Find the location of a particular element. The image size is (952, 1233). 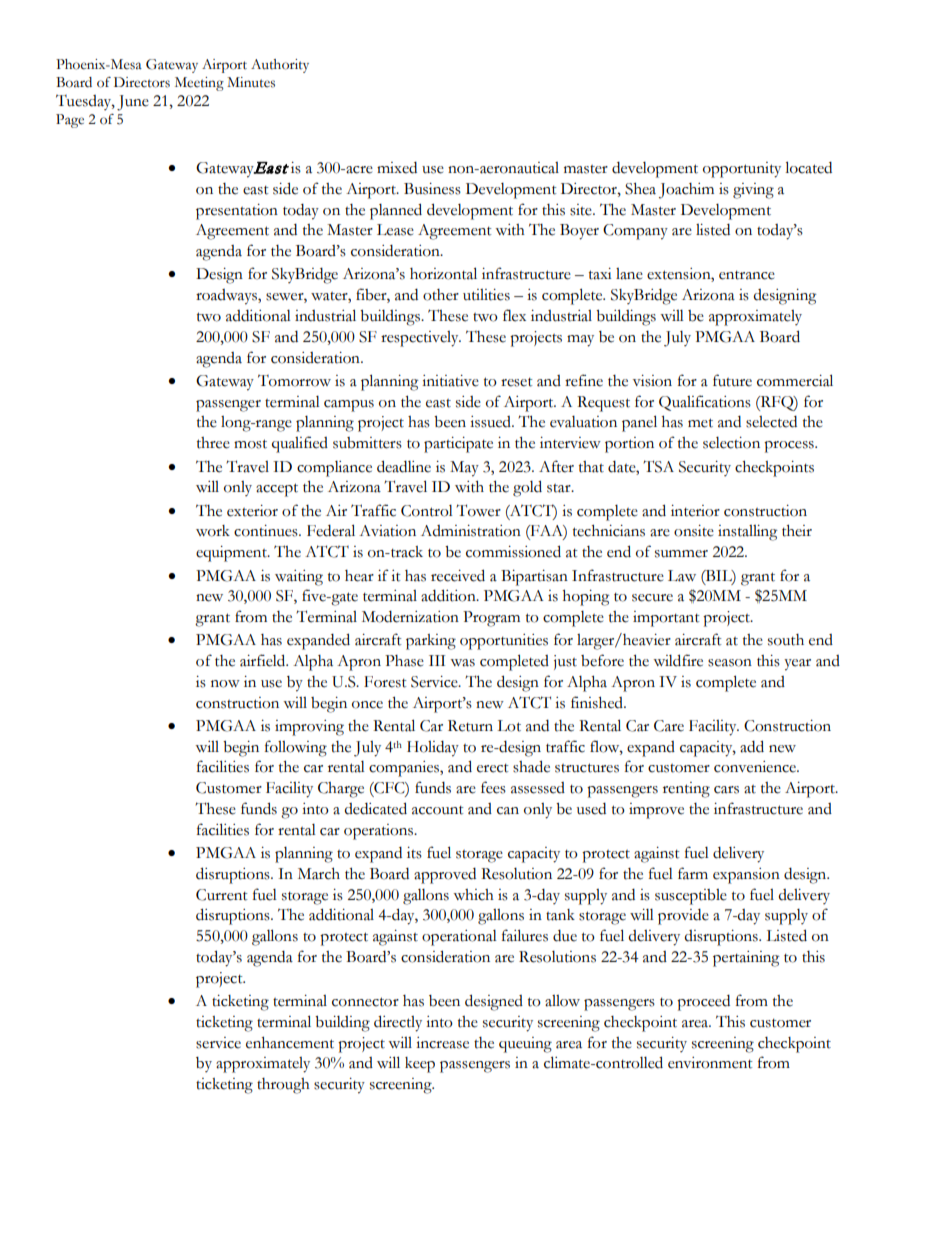

June is located at coordinates (133, 103).
